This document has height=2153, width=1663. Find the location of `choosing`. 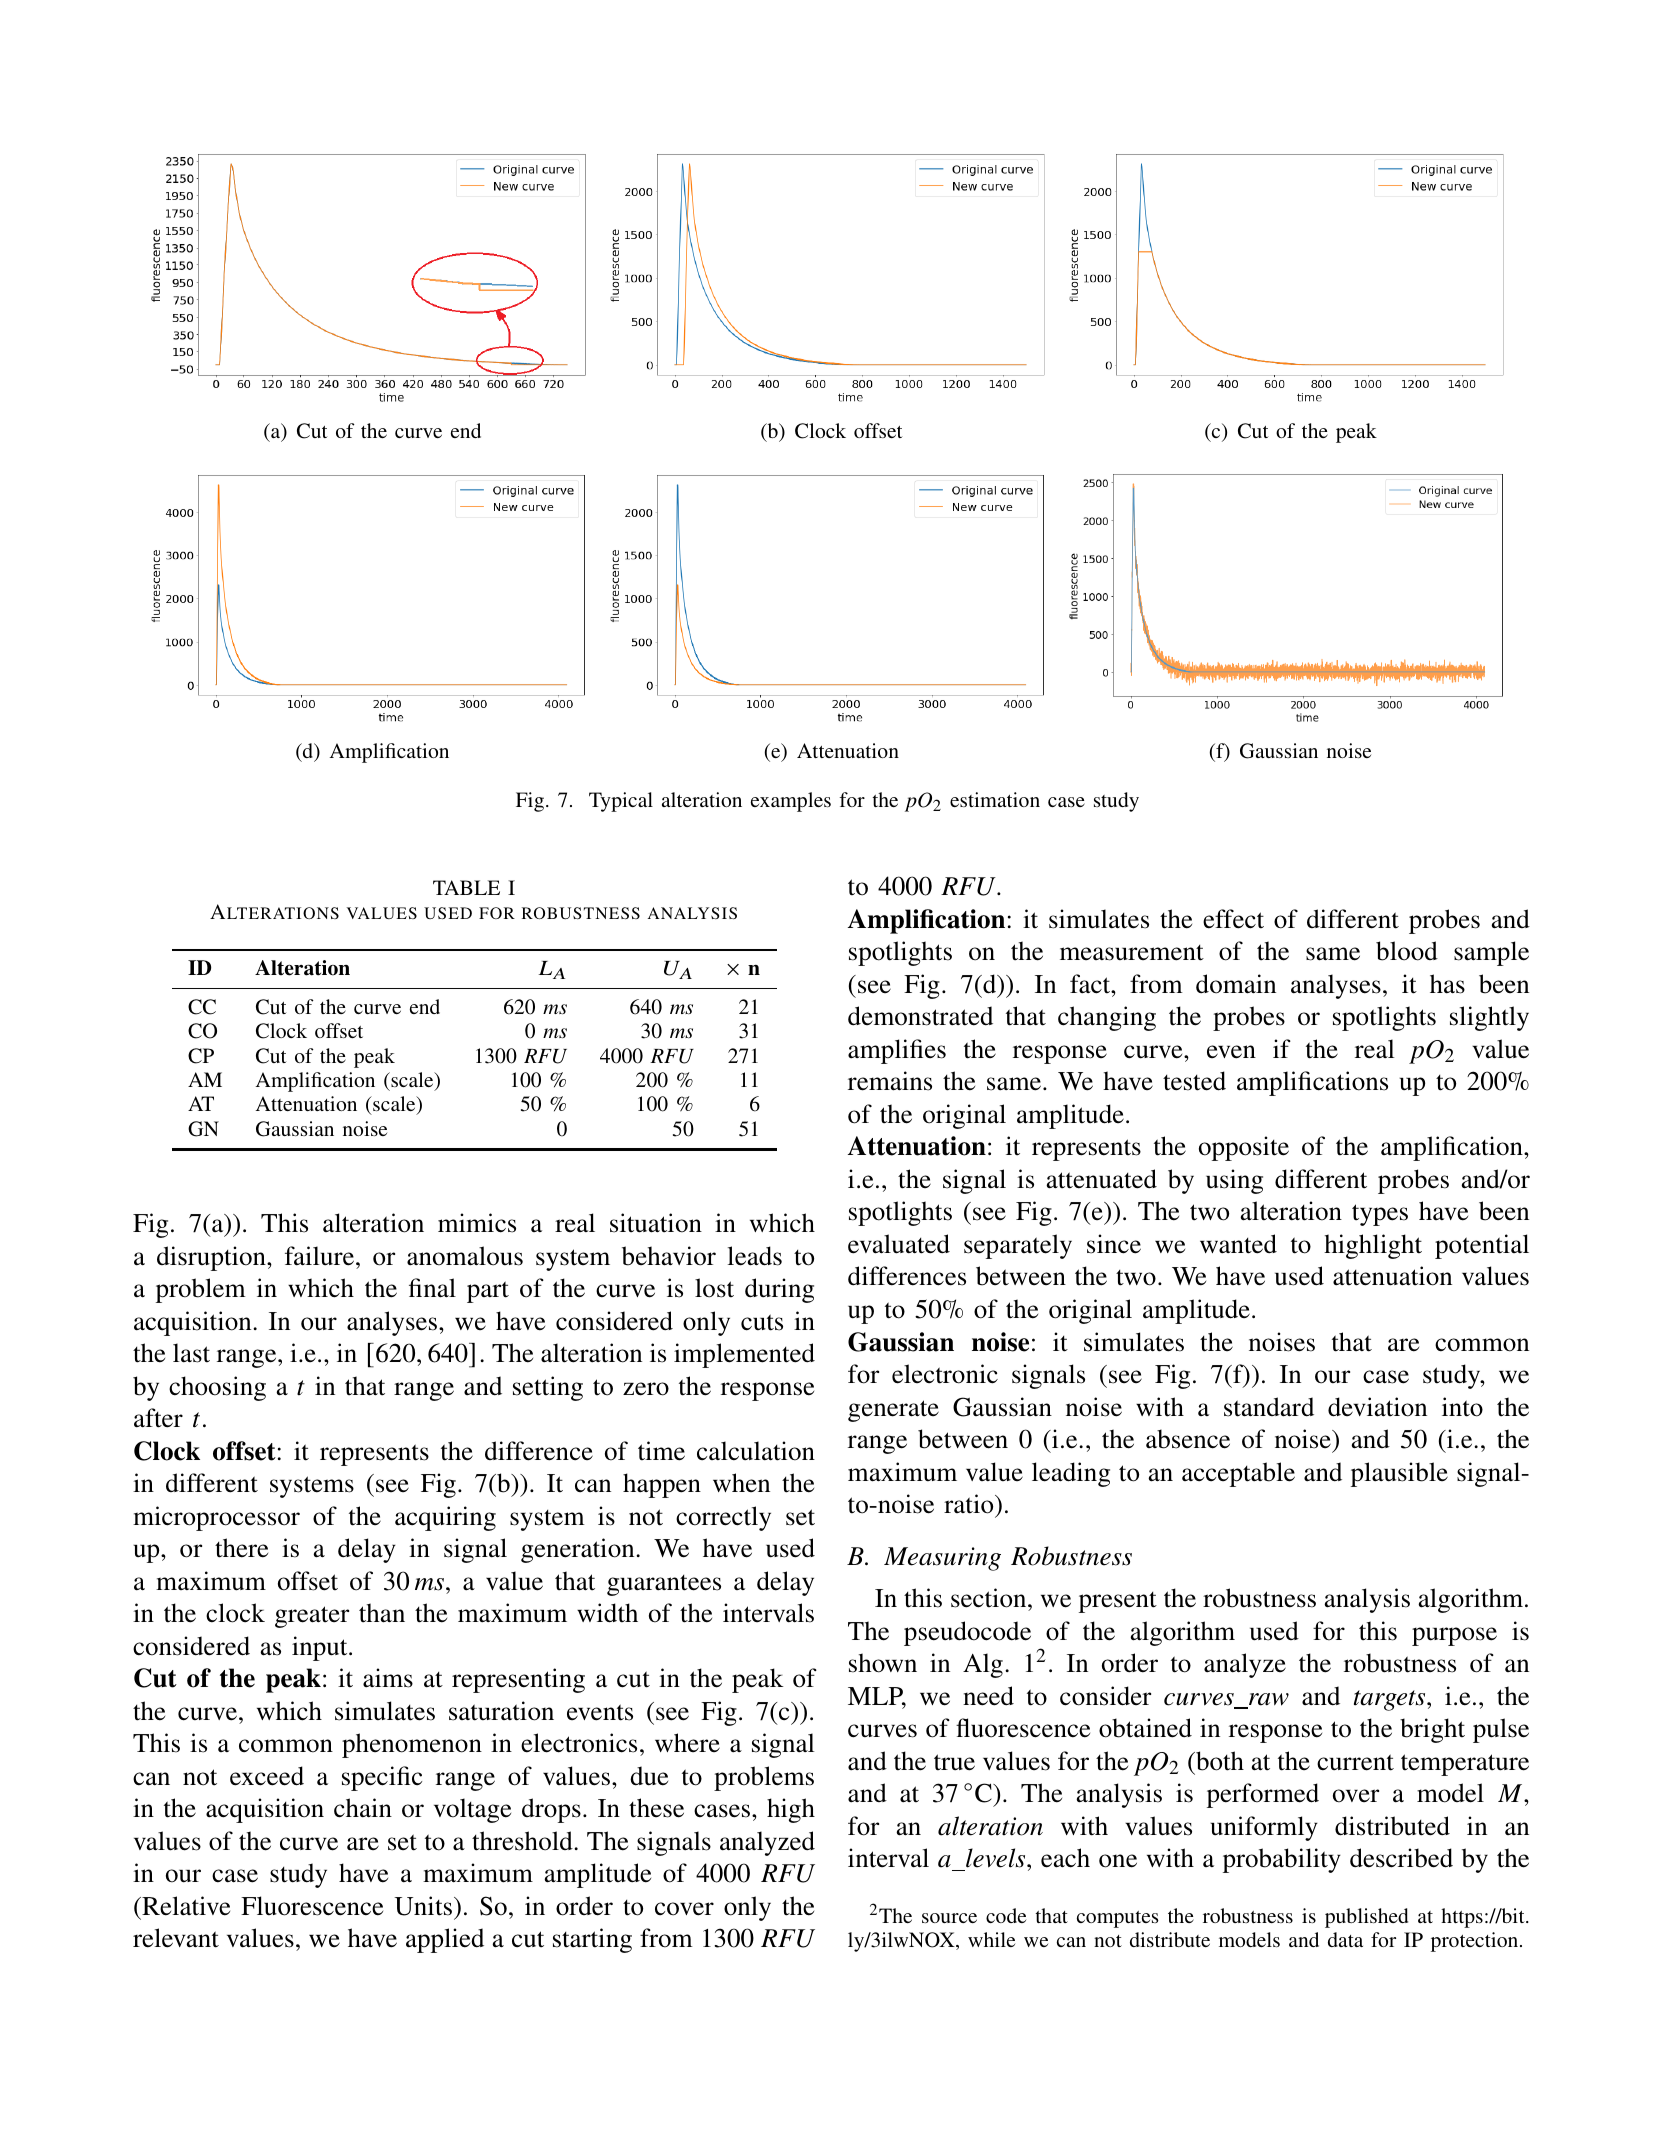

choosing is located at coordinates (217, 1388).
